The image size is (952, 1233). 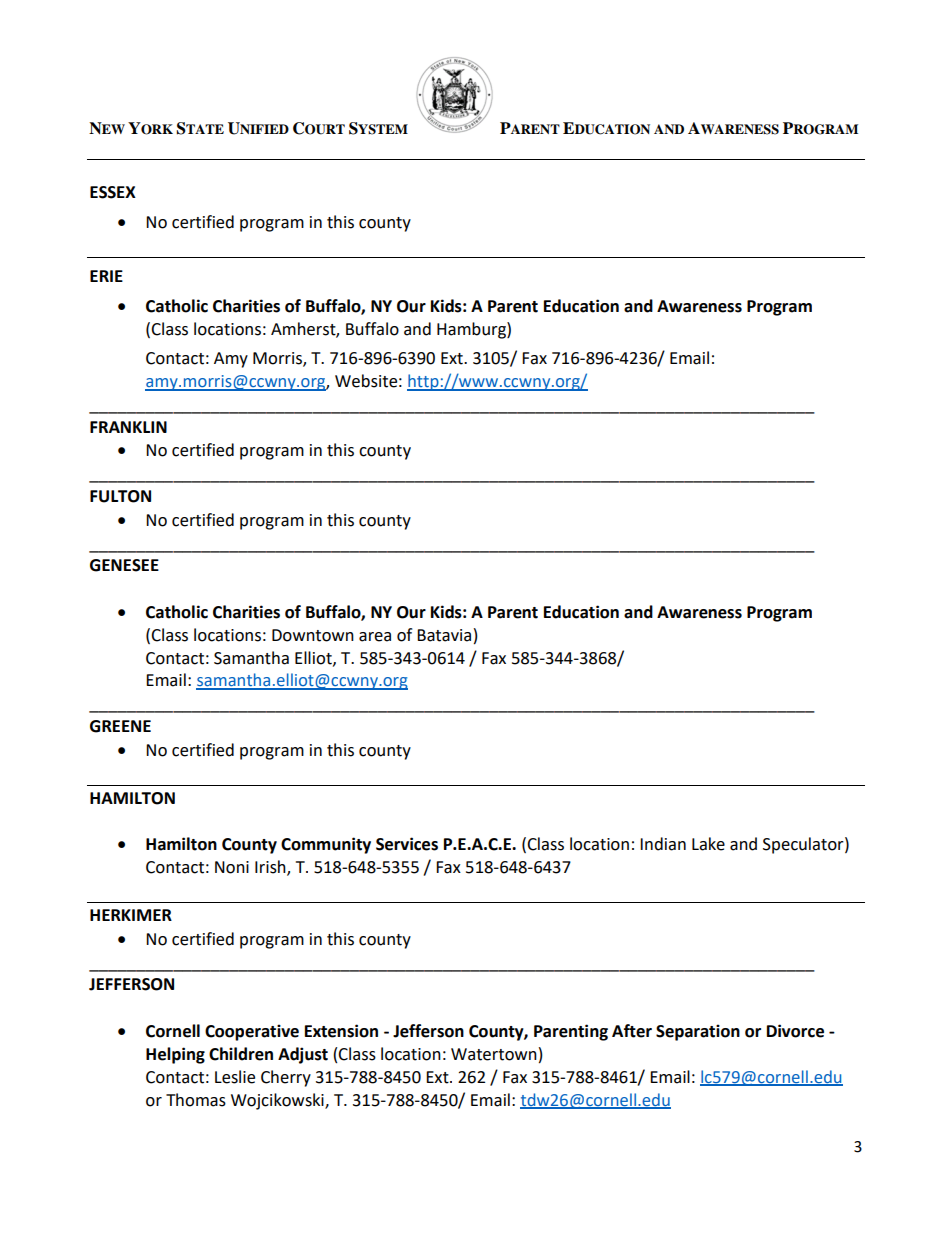 What do you see at coordinates (313, 635) in the document?
I see `Downtown` at bounding box center [313, 635].
